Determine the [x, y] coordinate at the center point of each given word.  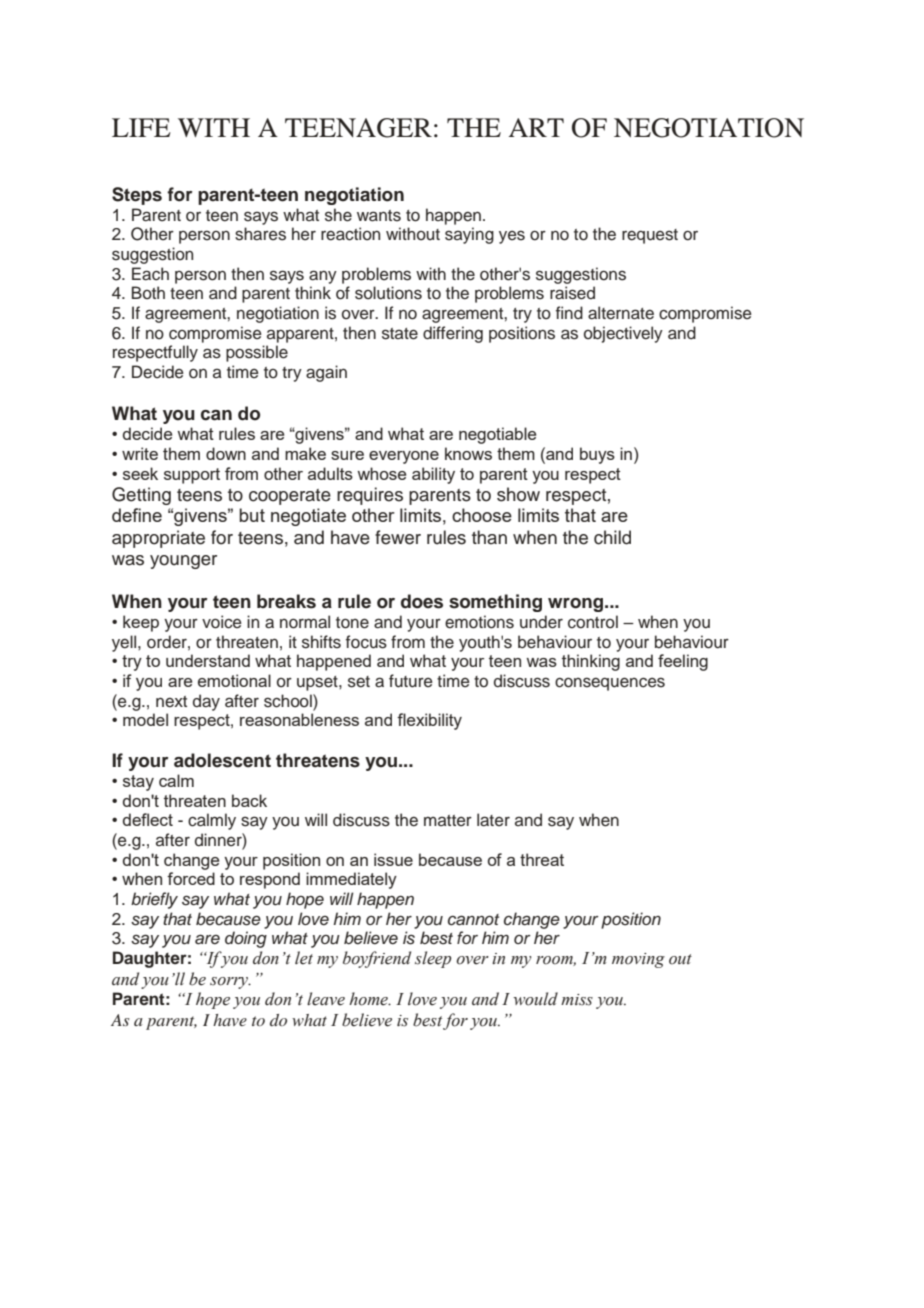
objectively [623, 334]
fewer [398, 537]
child [612, 537]
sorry [230, 983]
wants [379, 216]
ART [536, 127]
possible [257, 353]
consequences [610, 684]
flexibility [429, 721]
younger [183, 562]
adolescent [222, 760]
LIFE [141, 127]
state [400, 334]
